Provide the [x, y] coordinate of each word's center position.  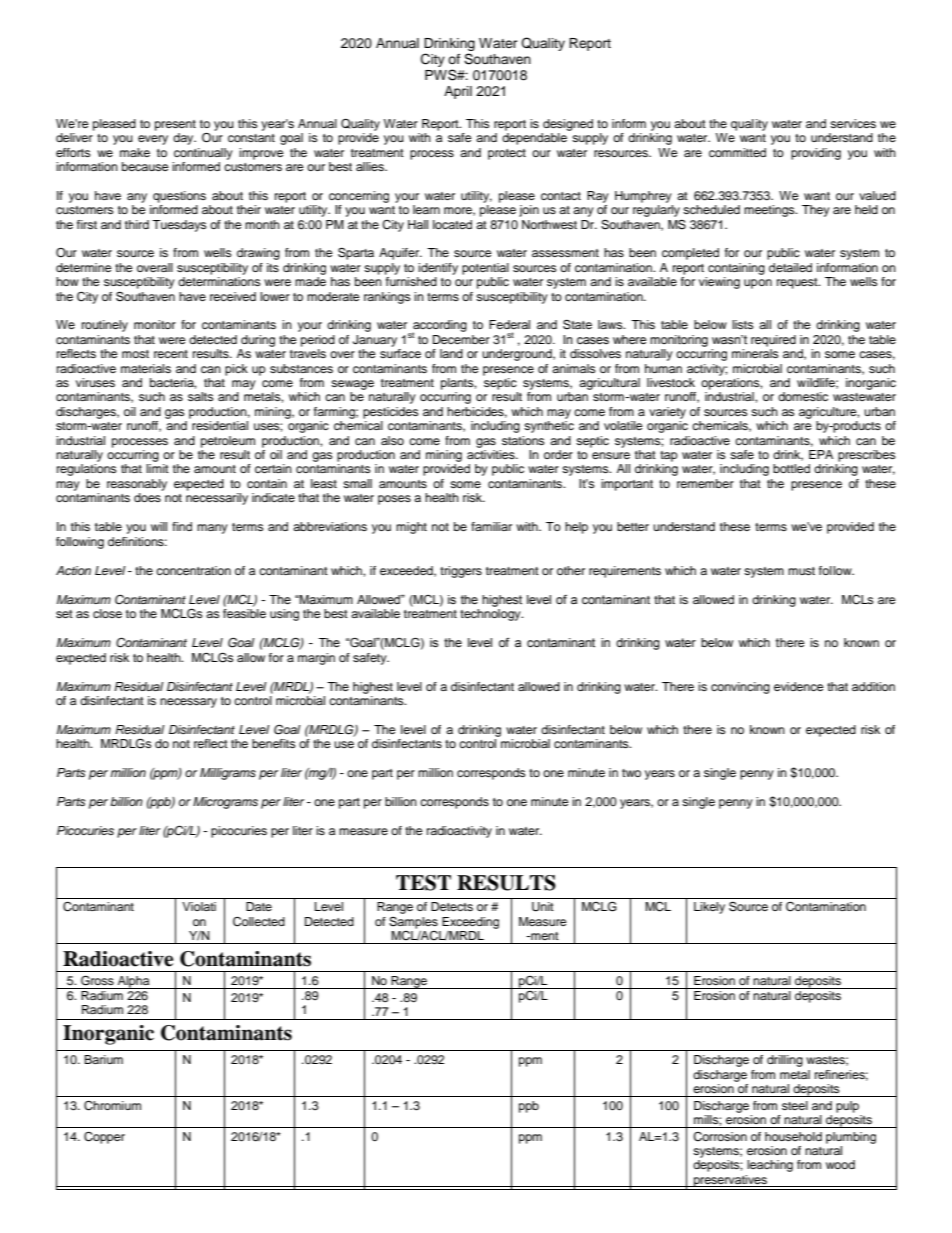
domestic [803, 396]
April [458, 92]
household [793, 1136]
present [175, 125]
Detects [452, 906]
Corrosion [720, 1137]
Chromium [112, 1106]
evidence [799, 686]
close [107, 613]
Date [259, 906]
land [451, 353]
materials [146, 368]
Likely [709, 908]
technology [491, 615]
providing [816, 154]
